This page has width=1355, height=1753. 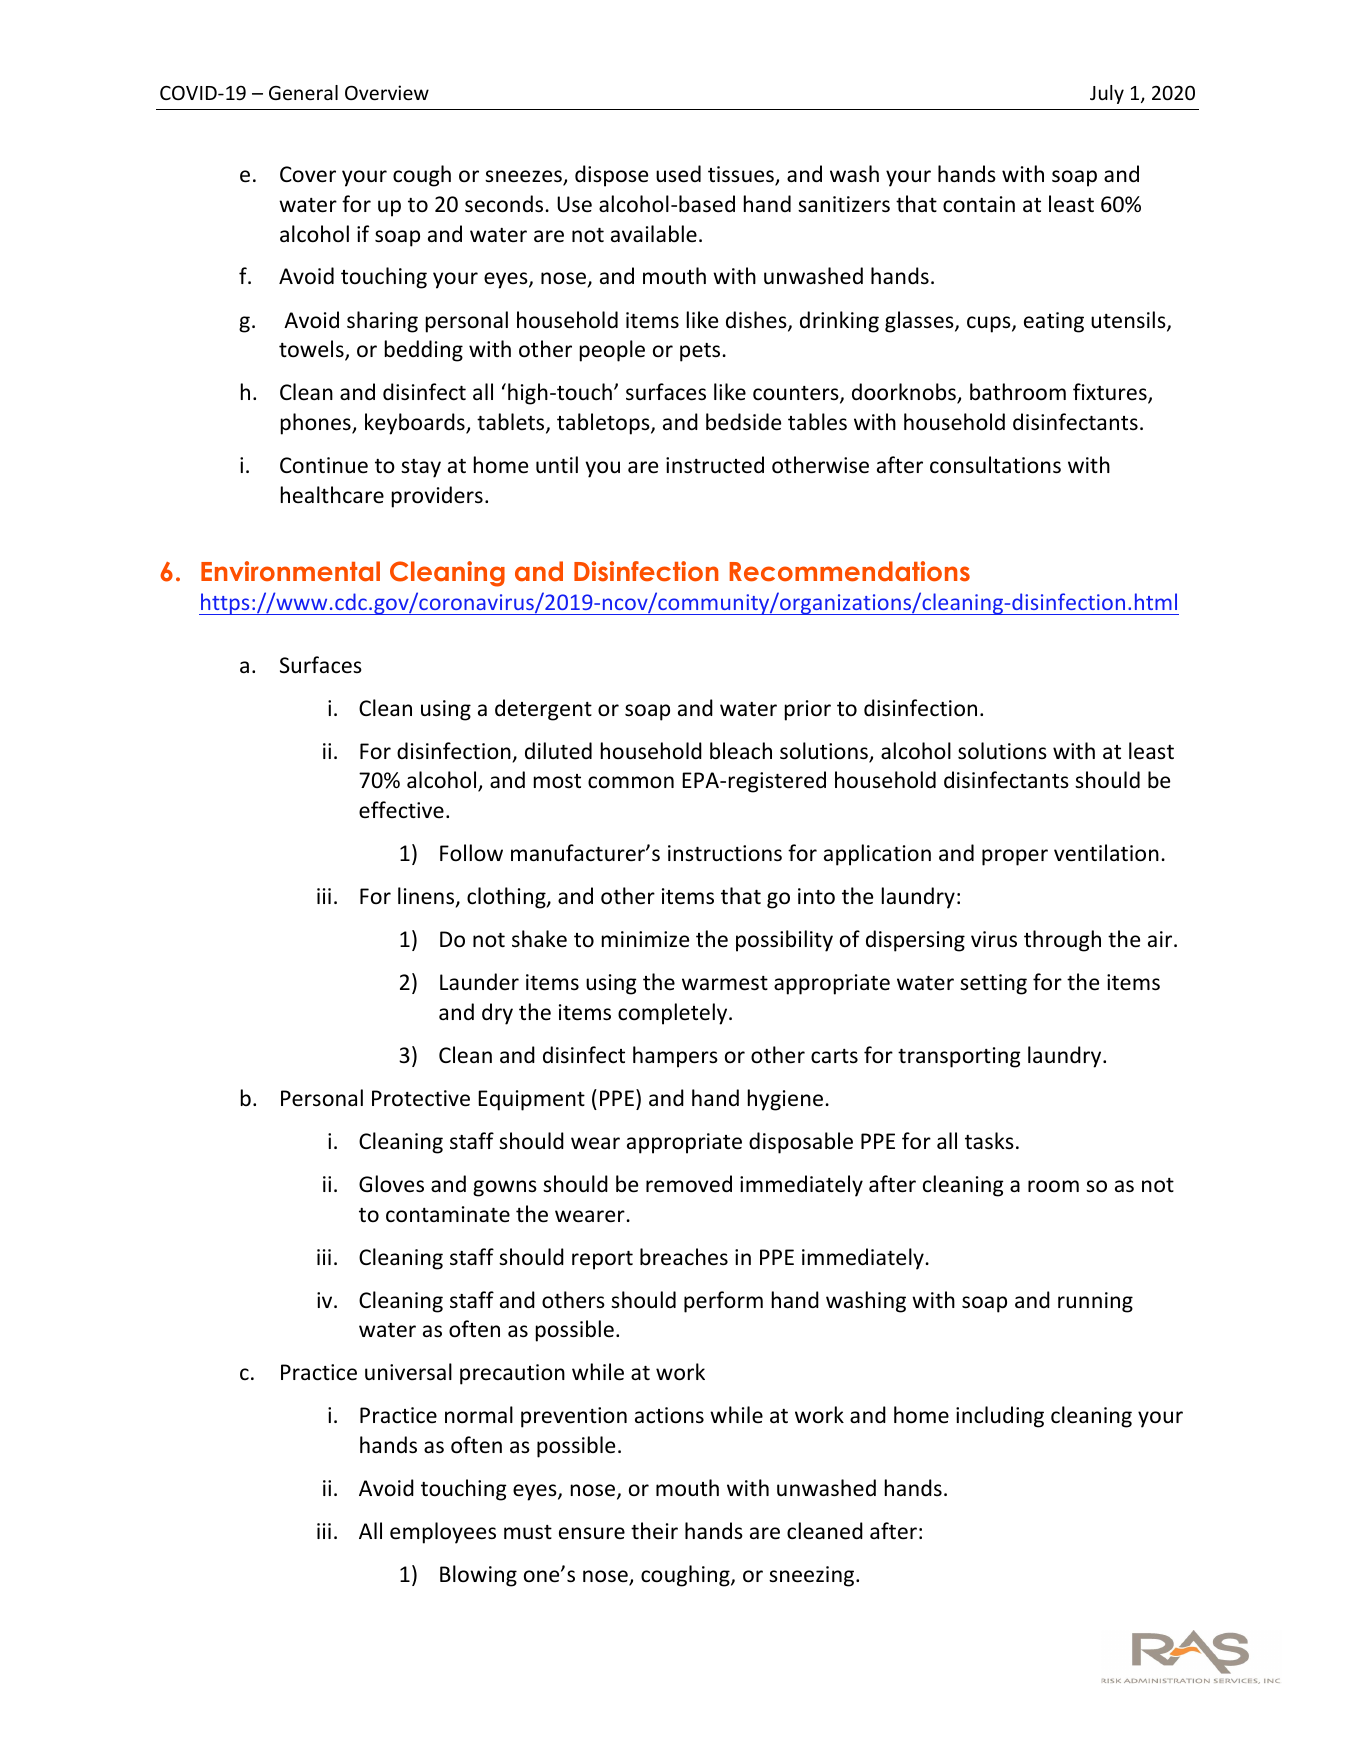 What do you see at coordinates (387, 92) in the page?
I see `Overview` at bounding box center [387, 92].
